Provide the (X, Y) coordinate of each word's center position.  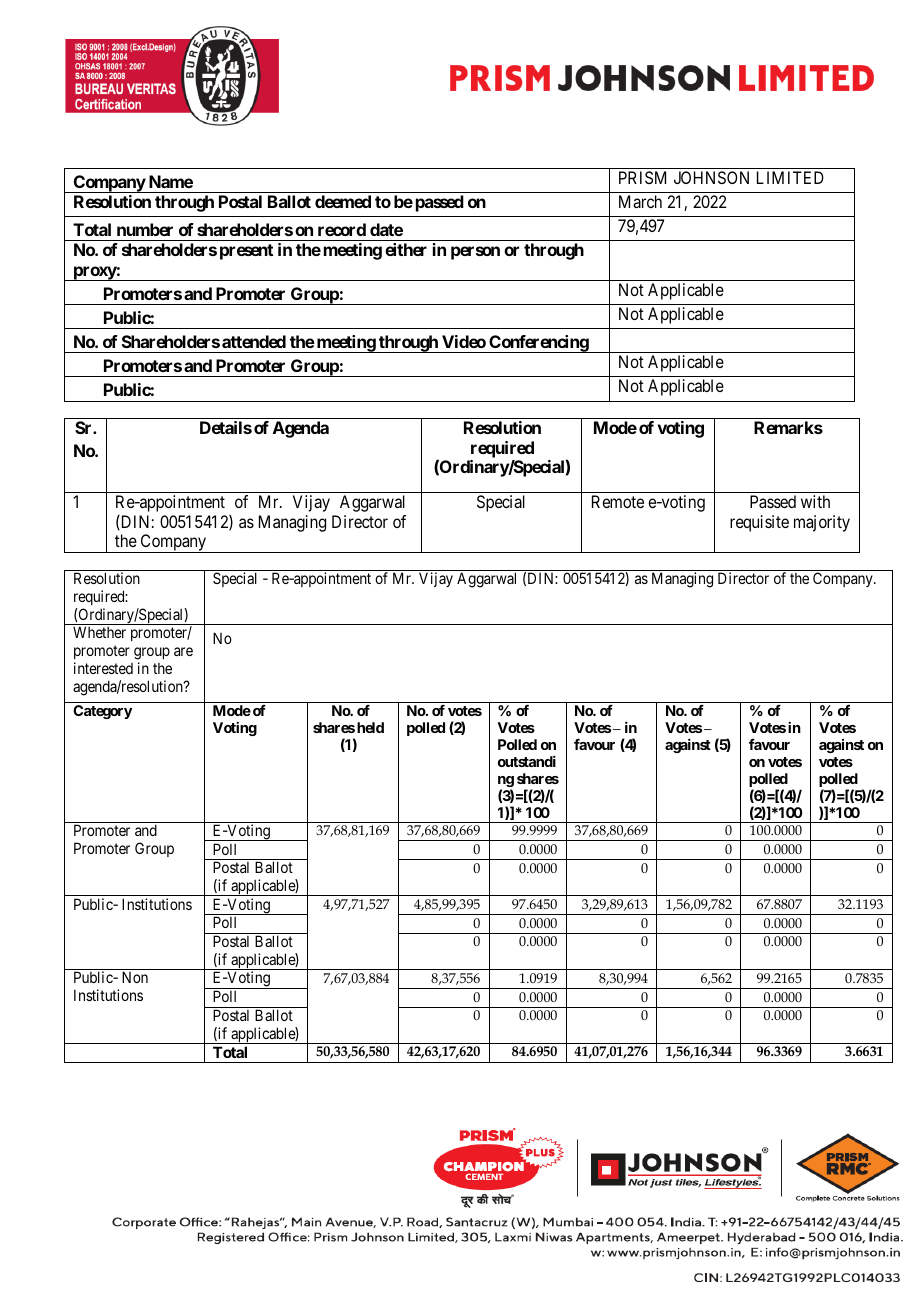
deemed (343, 201)
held (370, 727)
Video (464, 341)
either (406, 249)
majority (822, 523)
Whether (99, 632)
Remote (618, 501)
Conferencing (538, 344)
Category (102, 712)
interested (103, 668)
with (815, 501)
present (246, 252)
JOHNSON (711, 177)
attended (254, 341)
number (145, 229)
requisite (759, 523)
